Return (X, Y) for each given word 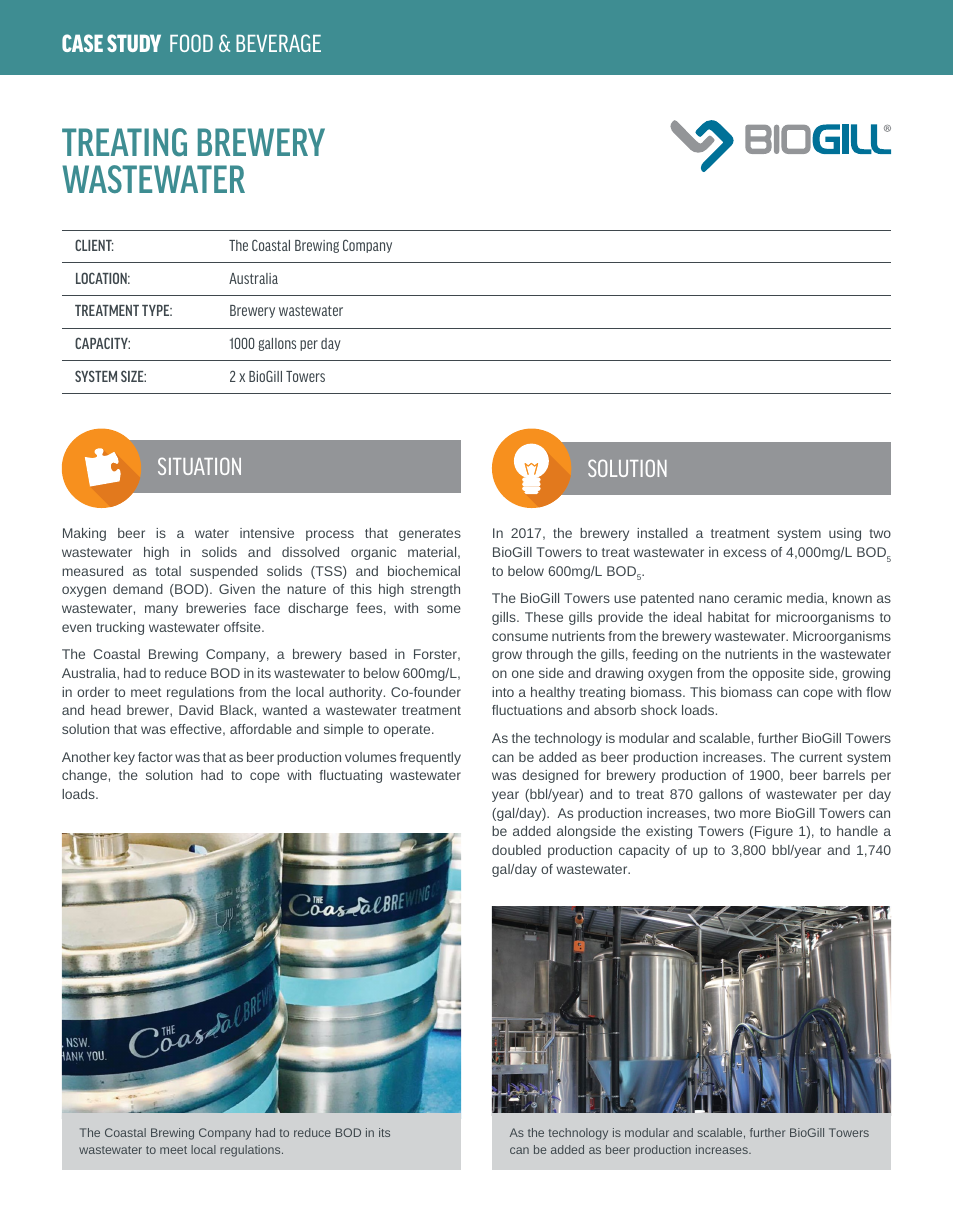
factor (155, 757)
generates (430, 535)
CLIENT (94, 245)
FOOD (191, 43)
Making (84, 534)
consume (520, 637)
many (161, 610)
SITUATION (199, 466)
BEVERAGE (278, 43)
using (845, 534)
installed (662, 533)
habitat (728, 617)
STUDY (134, 43)
